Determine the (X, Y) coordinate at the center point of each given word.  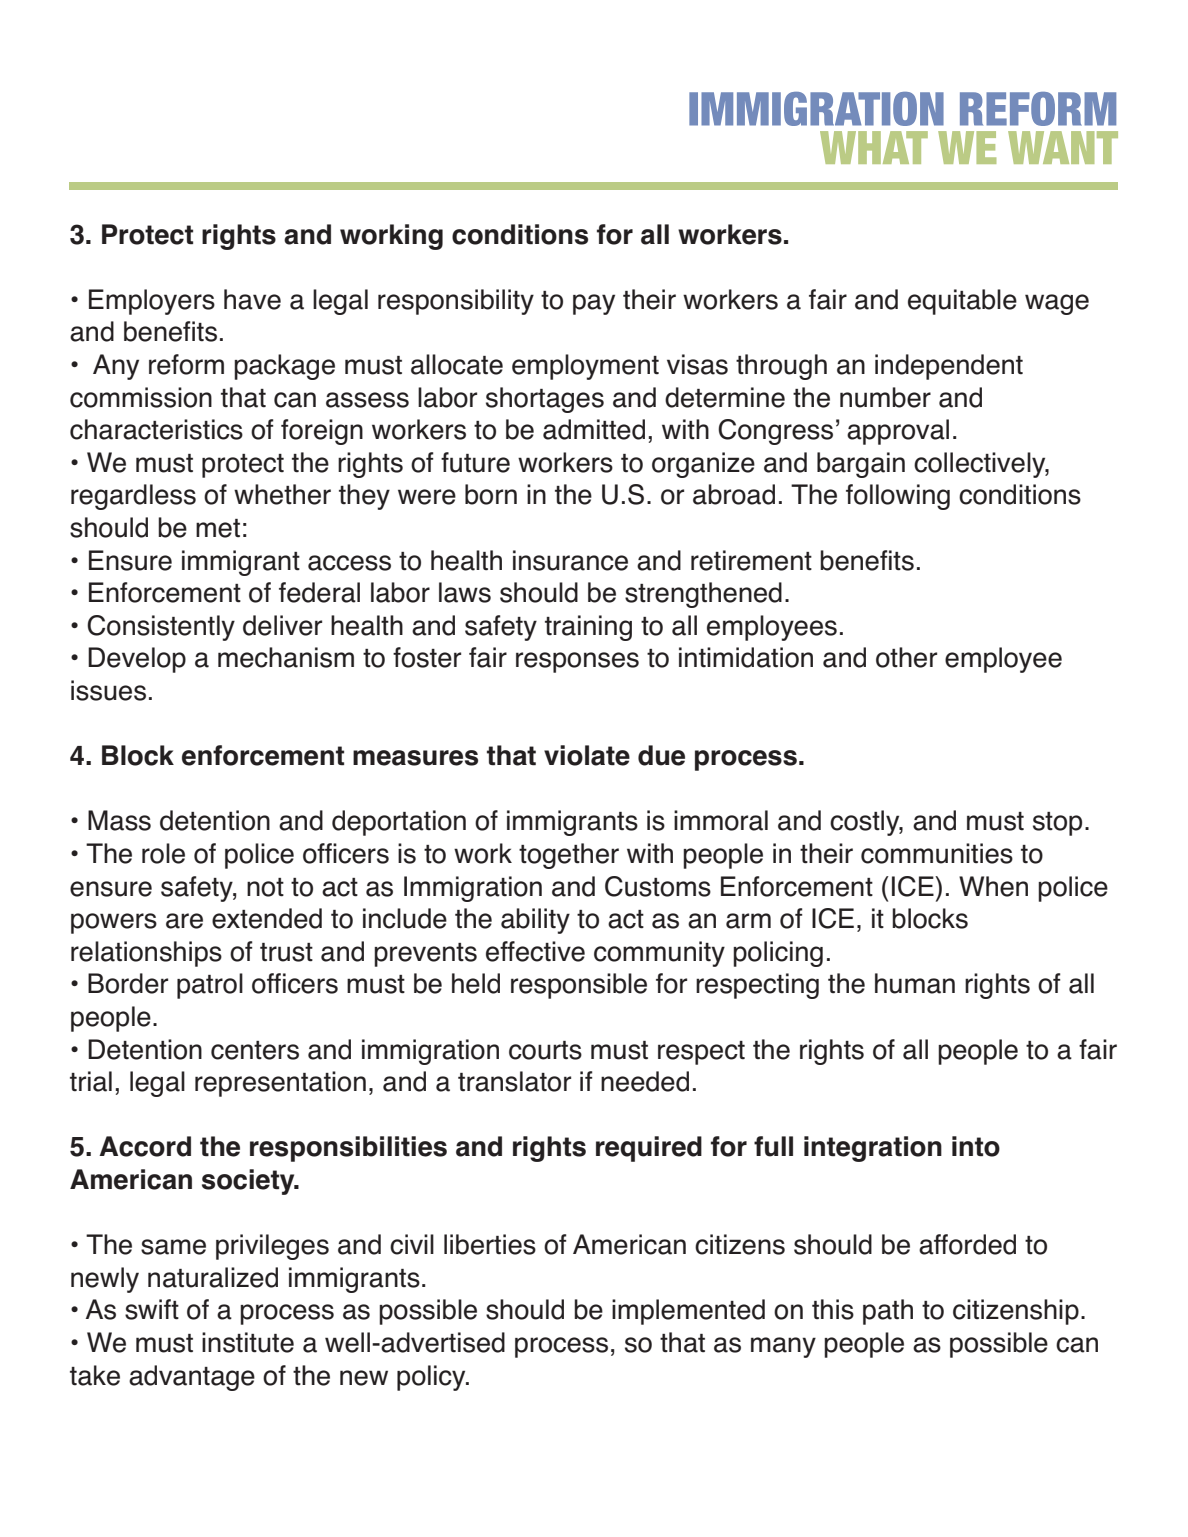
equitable (962, 302)
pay (594, 304)
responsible (579, 986)
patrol (210, 986)
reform (186, 364)
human (915, 983)
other (906, 657)
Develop (137, 660)
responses (577, 662)
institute (248, 1342)
